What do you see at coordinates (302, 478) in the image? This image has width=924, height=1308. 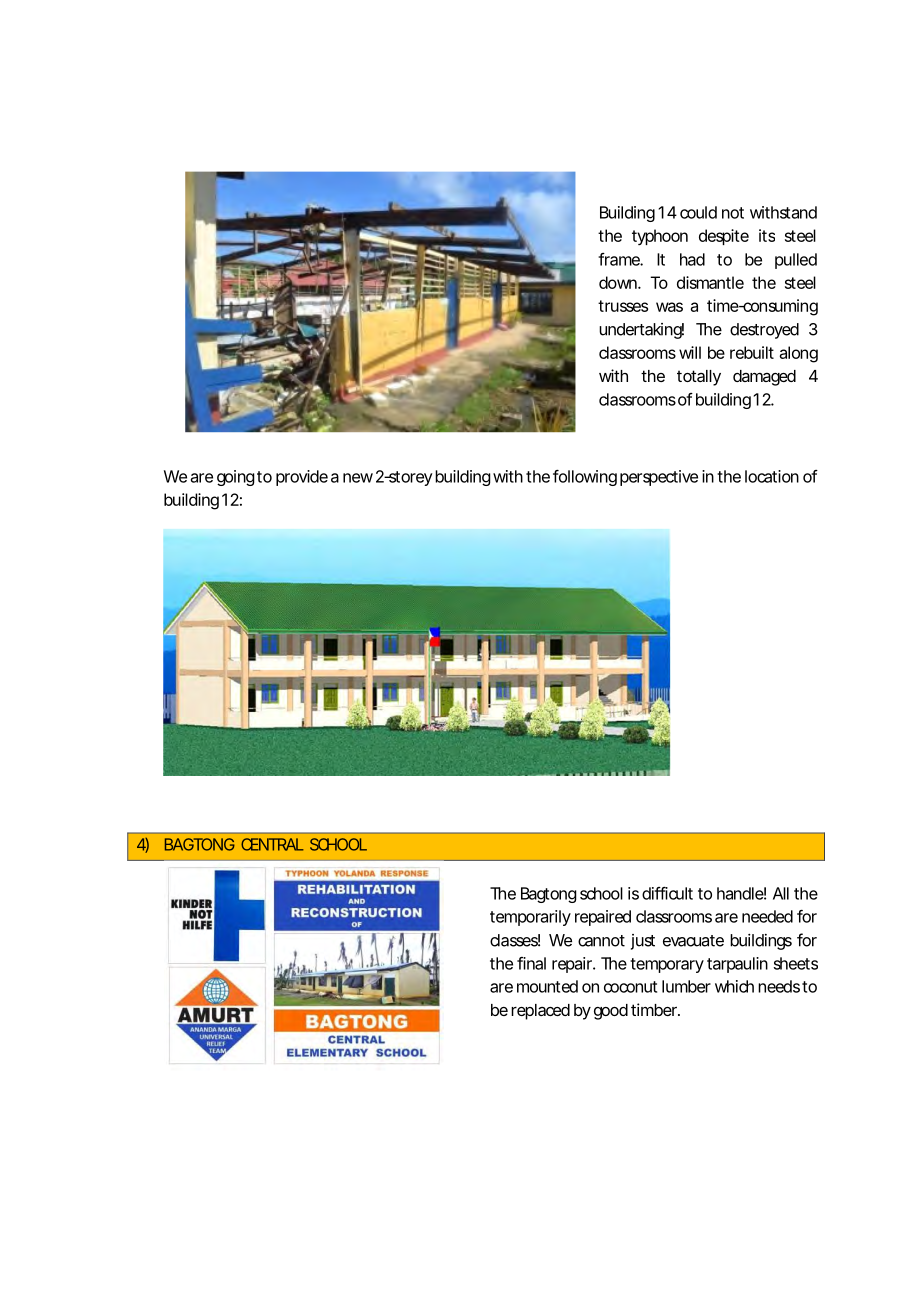 I see `provide` at bounding box center [302, 478].
